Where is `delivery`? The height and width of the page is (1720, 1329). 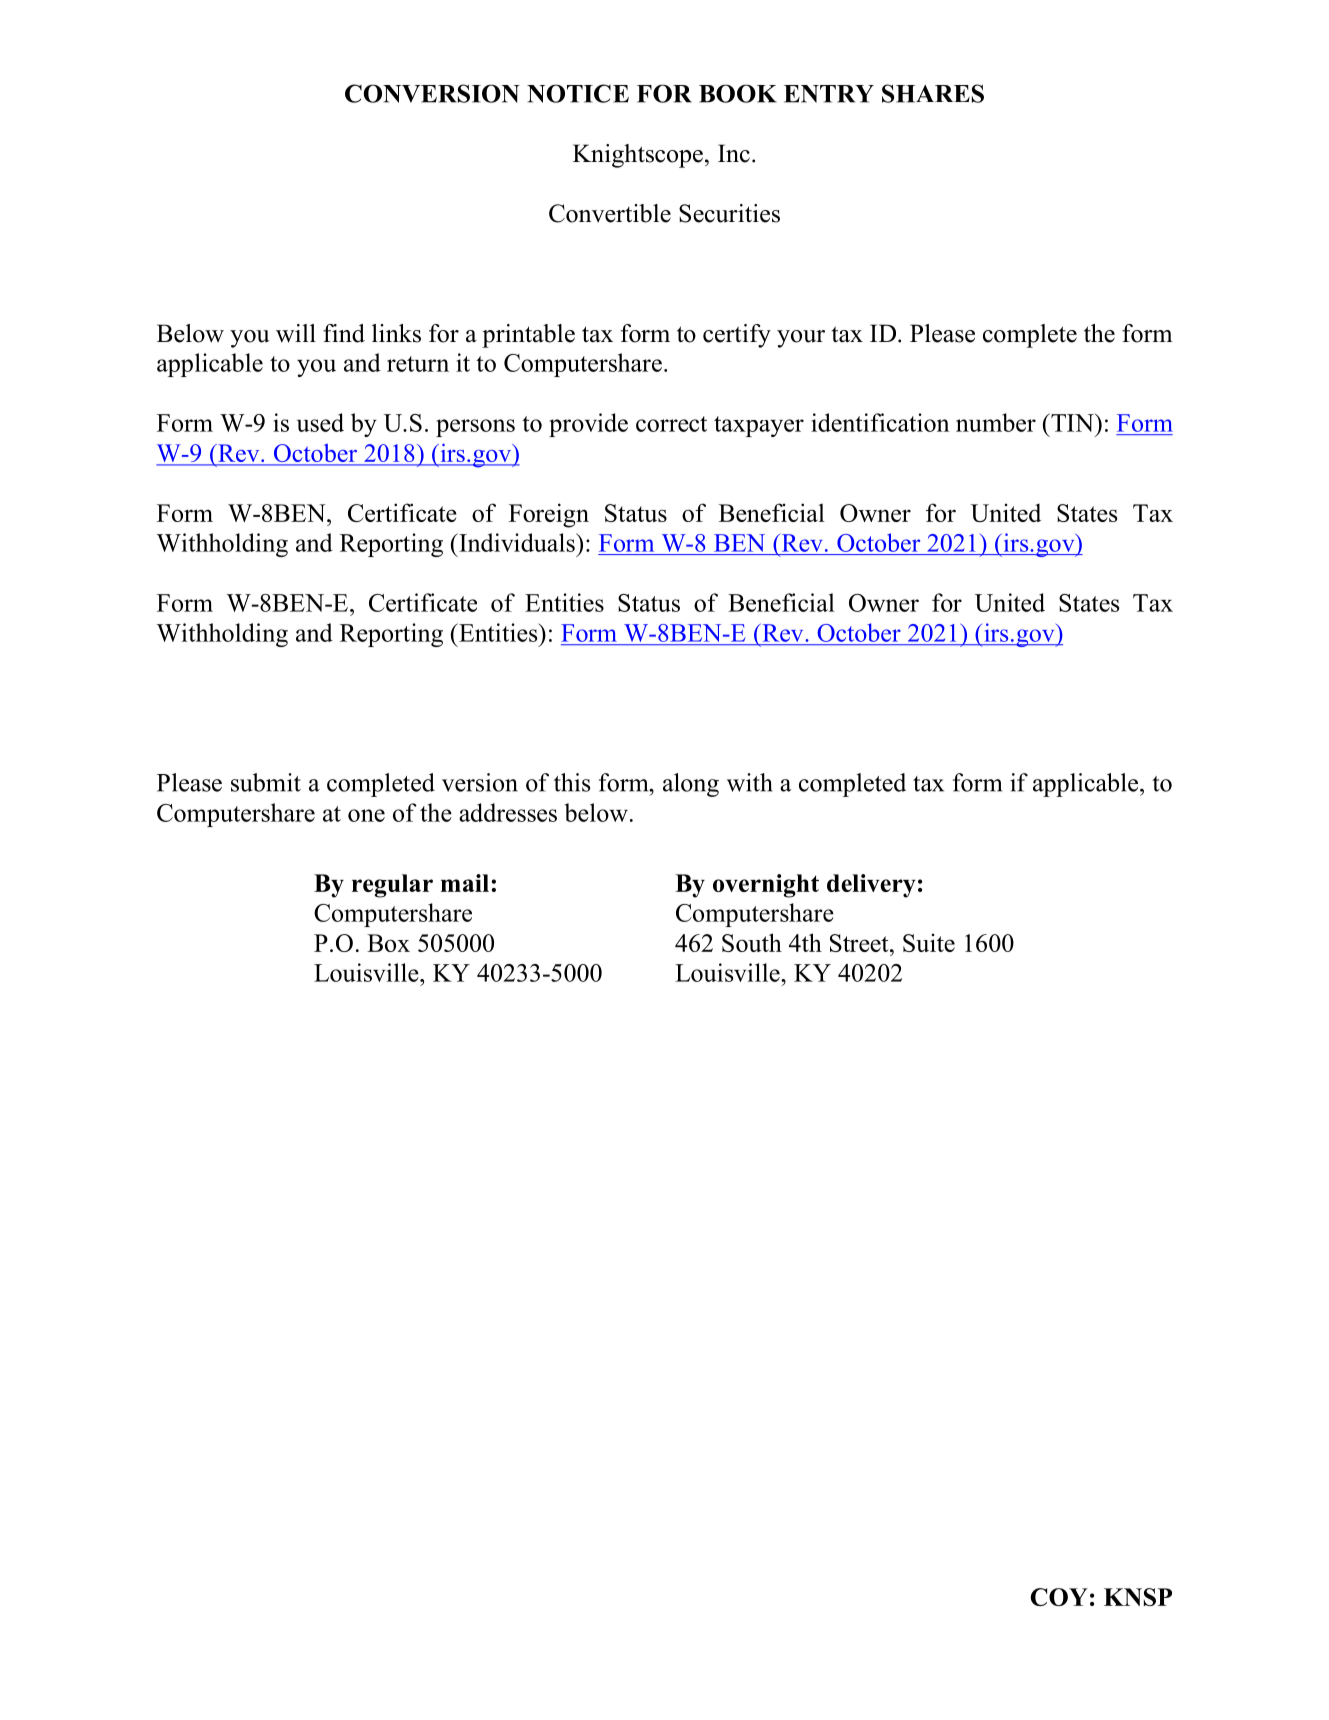 delivery is located at coordinates (871, 886).
